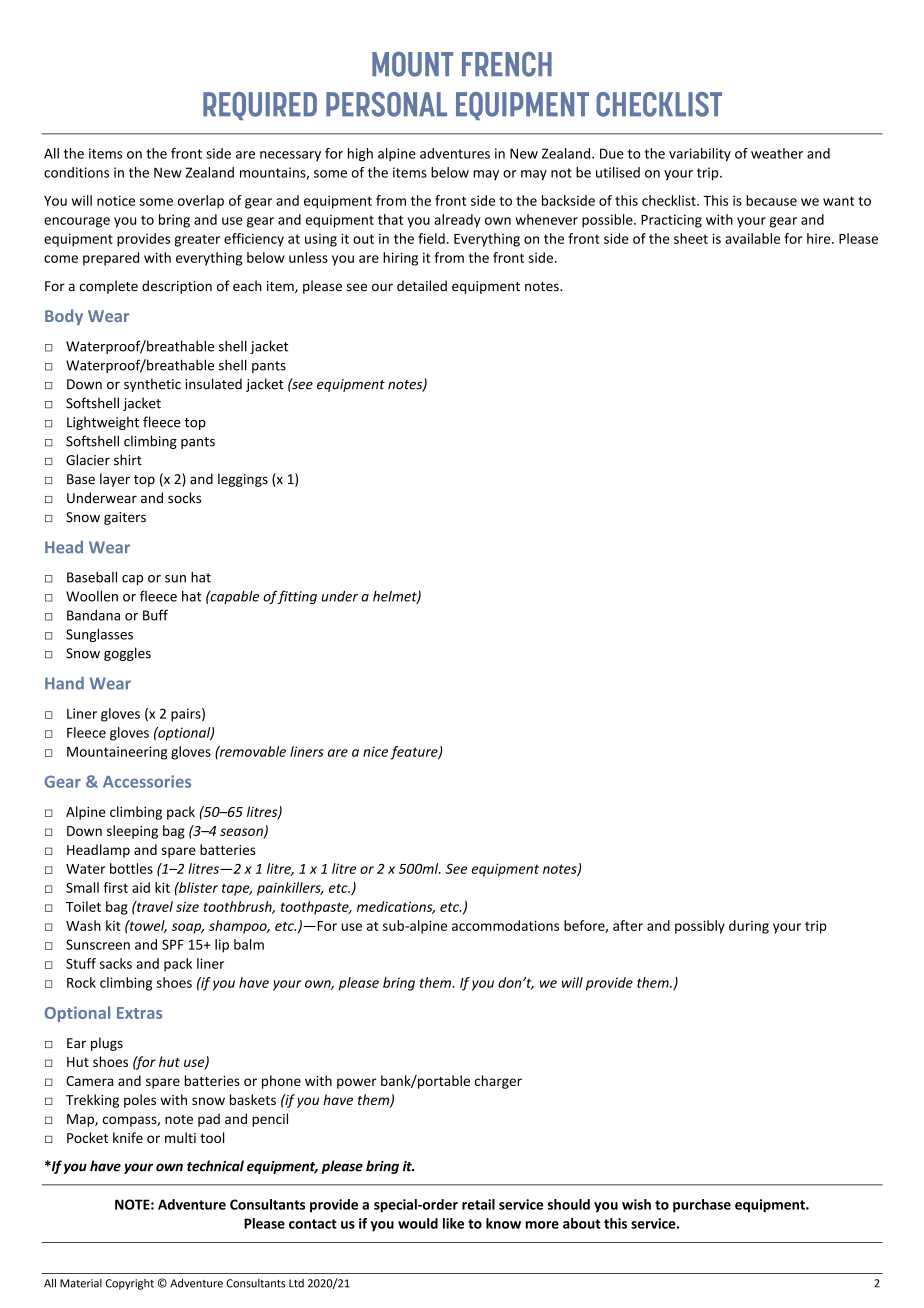 This page has height=1308, width=924. I want to click on socks, so click(184, 498).
